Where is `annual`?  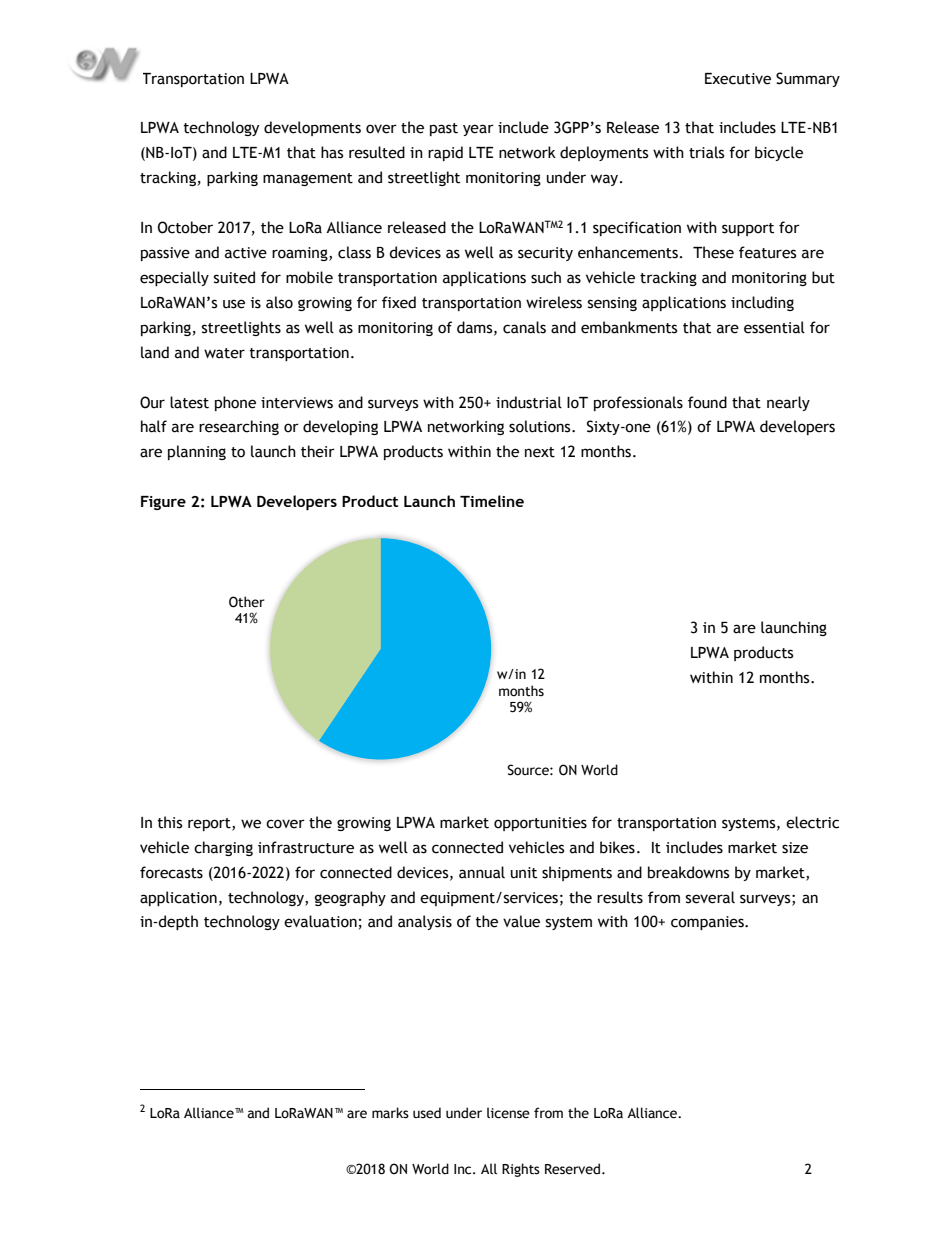 annual is located at coordinates (482, 872).
